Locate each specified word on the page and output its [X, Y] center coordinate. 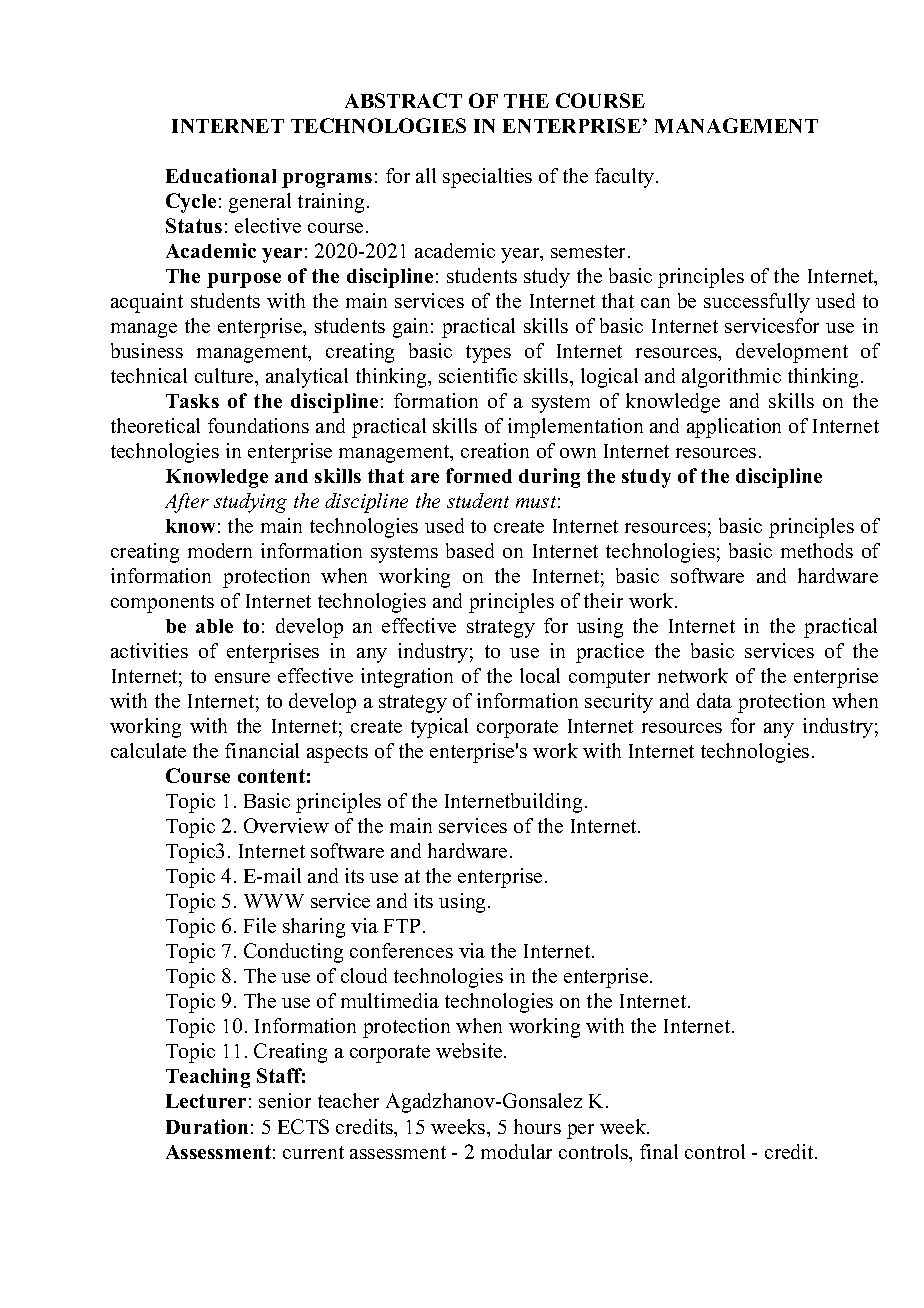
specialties [487, 178]
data [714, 700]
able [214, 626]
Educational [221, 175]
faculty [626, 178]
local [540, 675]
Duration [207, 1126]
